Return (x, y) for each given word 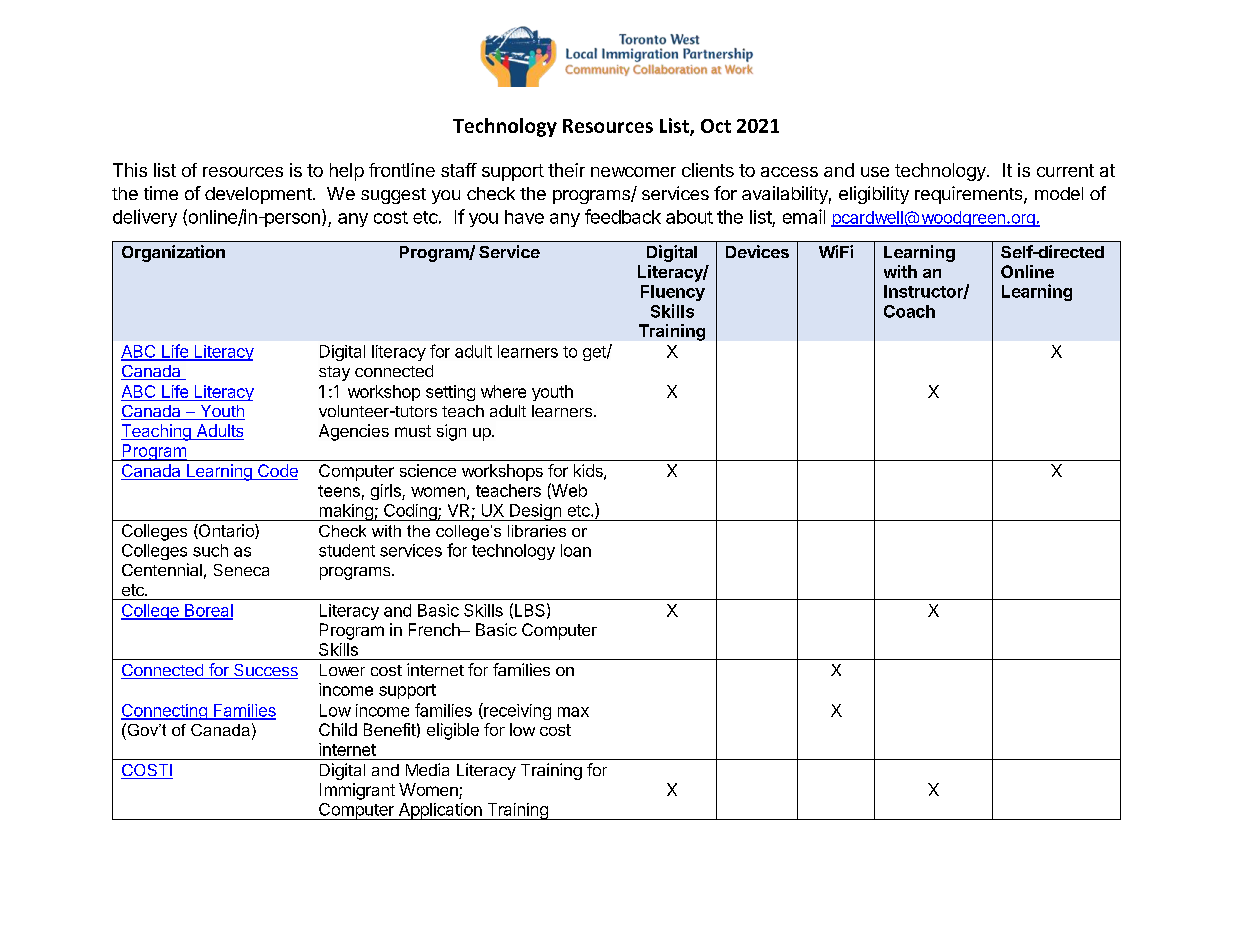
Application (440, 811)
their (566, 170)
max (573, 712)
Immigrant (357, 791)
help (347, 172)
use (875, 172)
